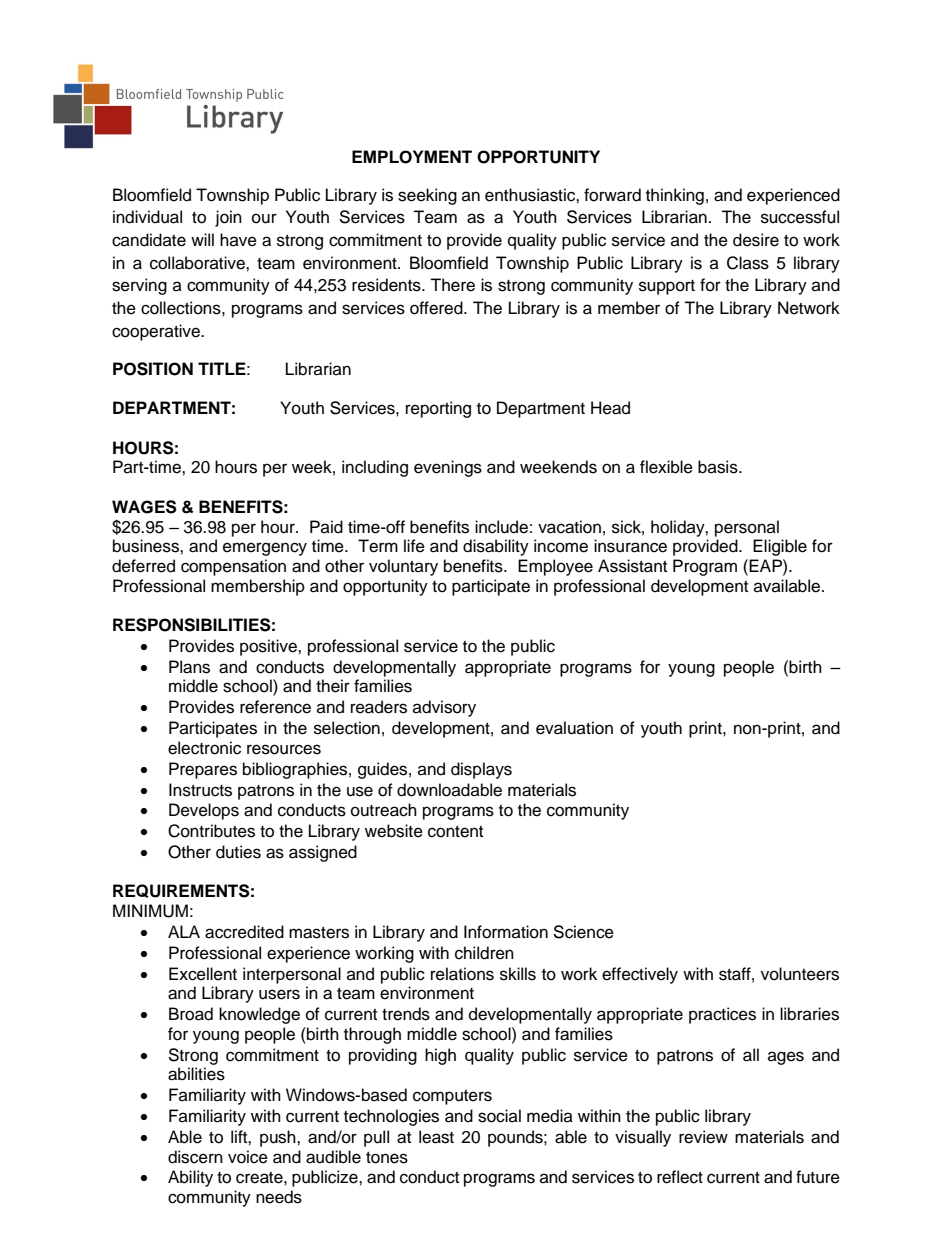 The image size is (952, 1233). What do you see at coordinates (427, 196) in the screenshot?
I see `seeking` at bounding box center [427, 196].
